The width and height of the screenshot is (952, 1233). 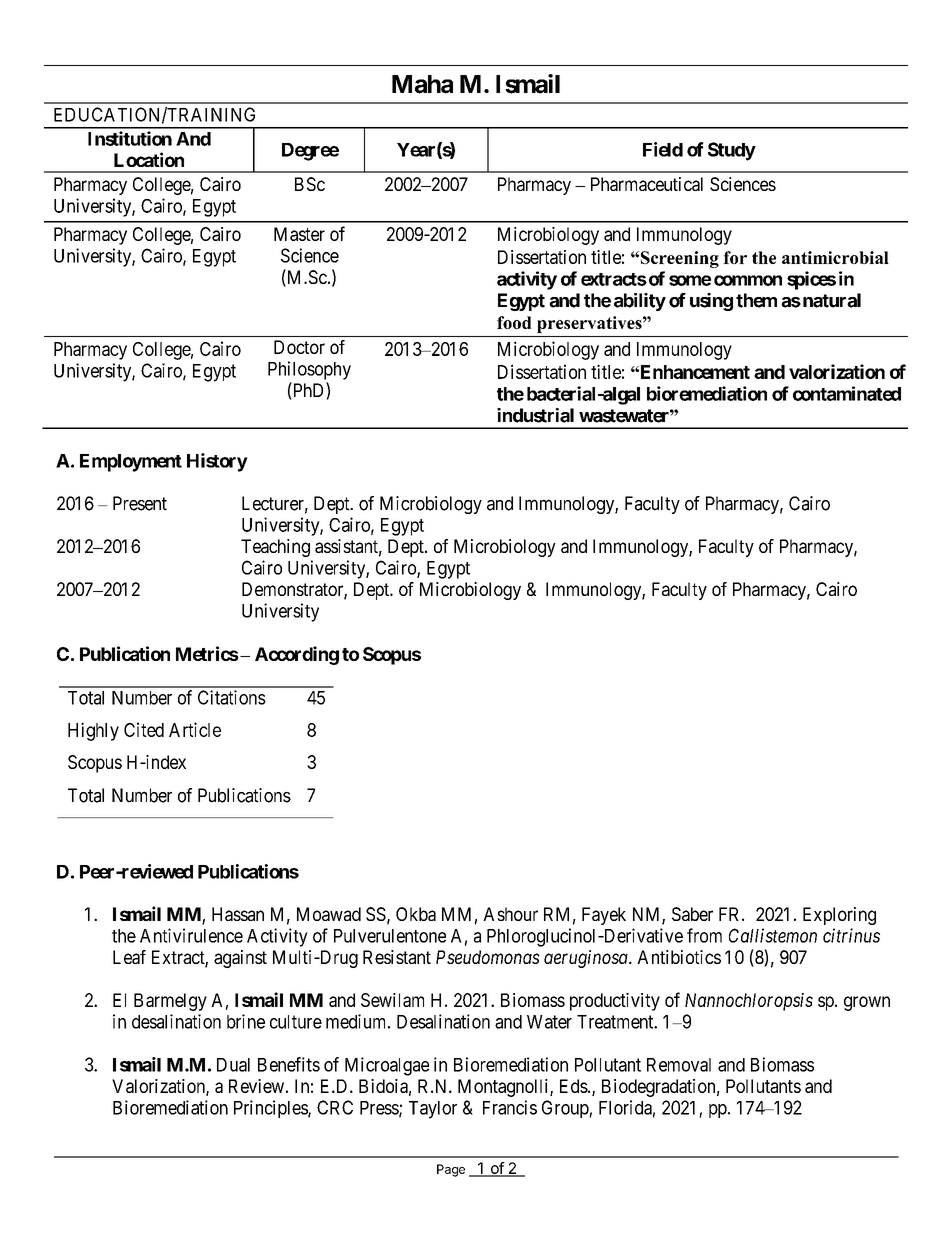 I want to click on Francis, so click(x=510, y=1107).
